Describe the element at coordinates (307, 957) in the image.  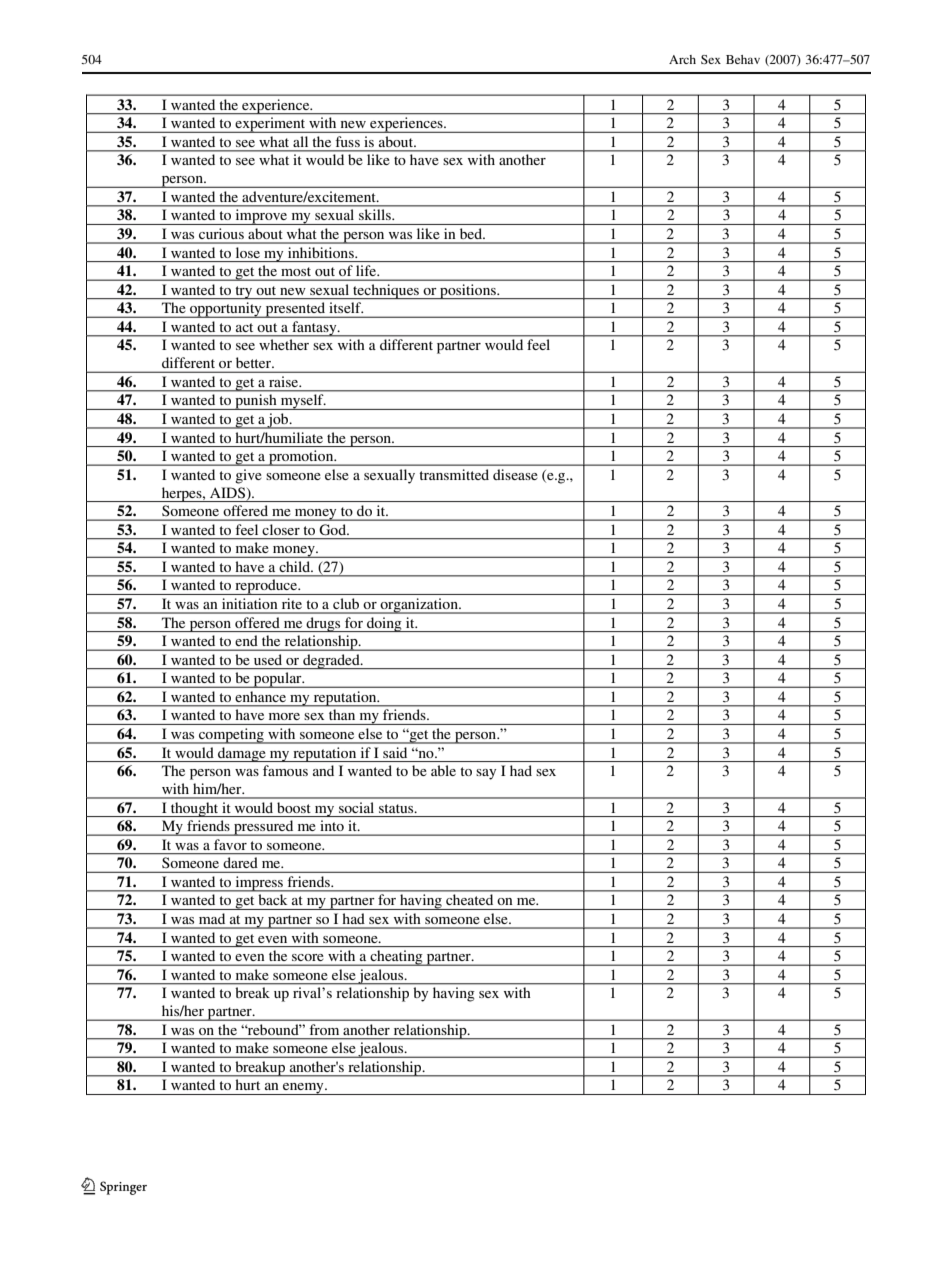
I see `score` at that location.
